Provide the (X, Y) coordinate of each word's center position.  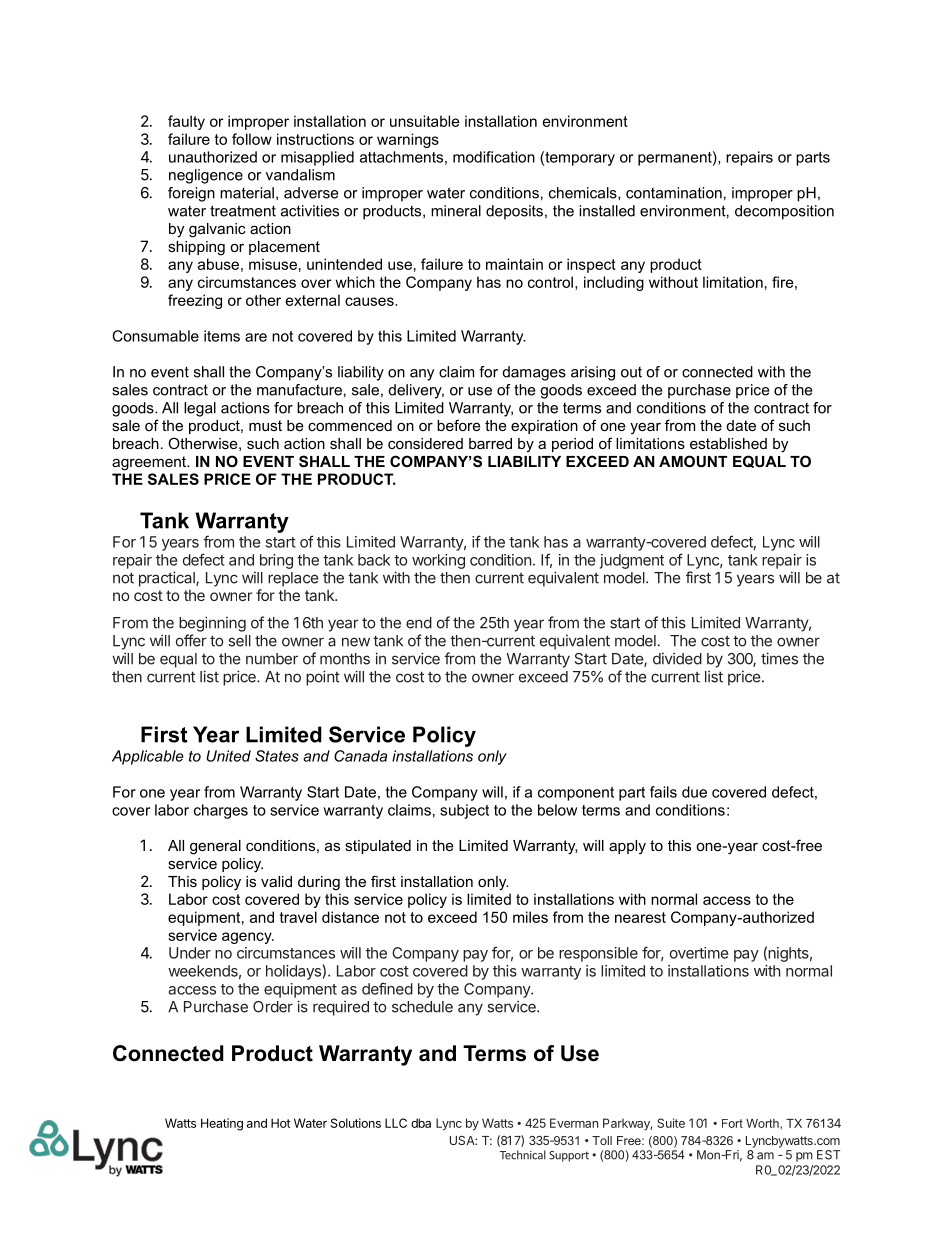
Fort (732, 1123)
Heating (222, 1124)
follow (252, 139)
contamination (674, 193)
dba (421, 1123)
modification (494, 157)
